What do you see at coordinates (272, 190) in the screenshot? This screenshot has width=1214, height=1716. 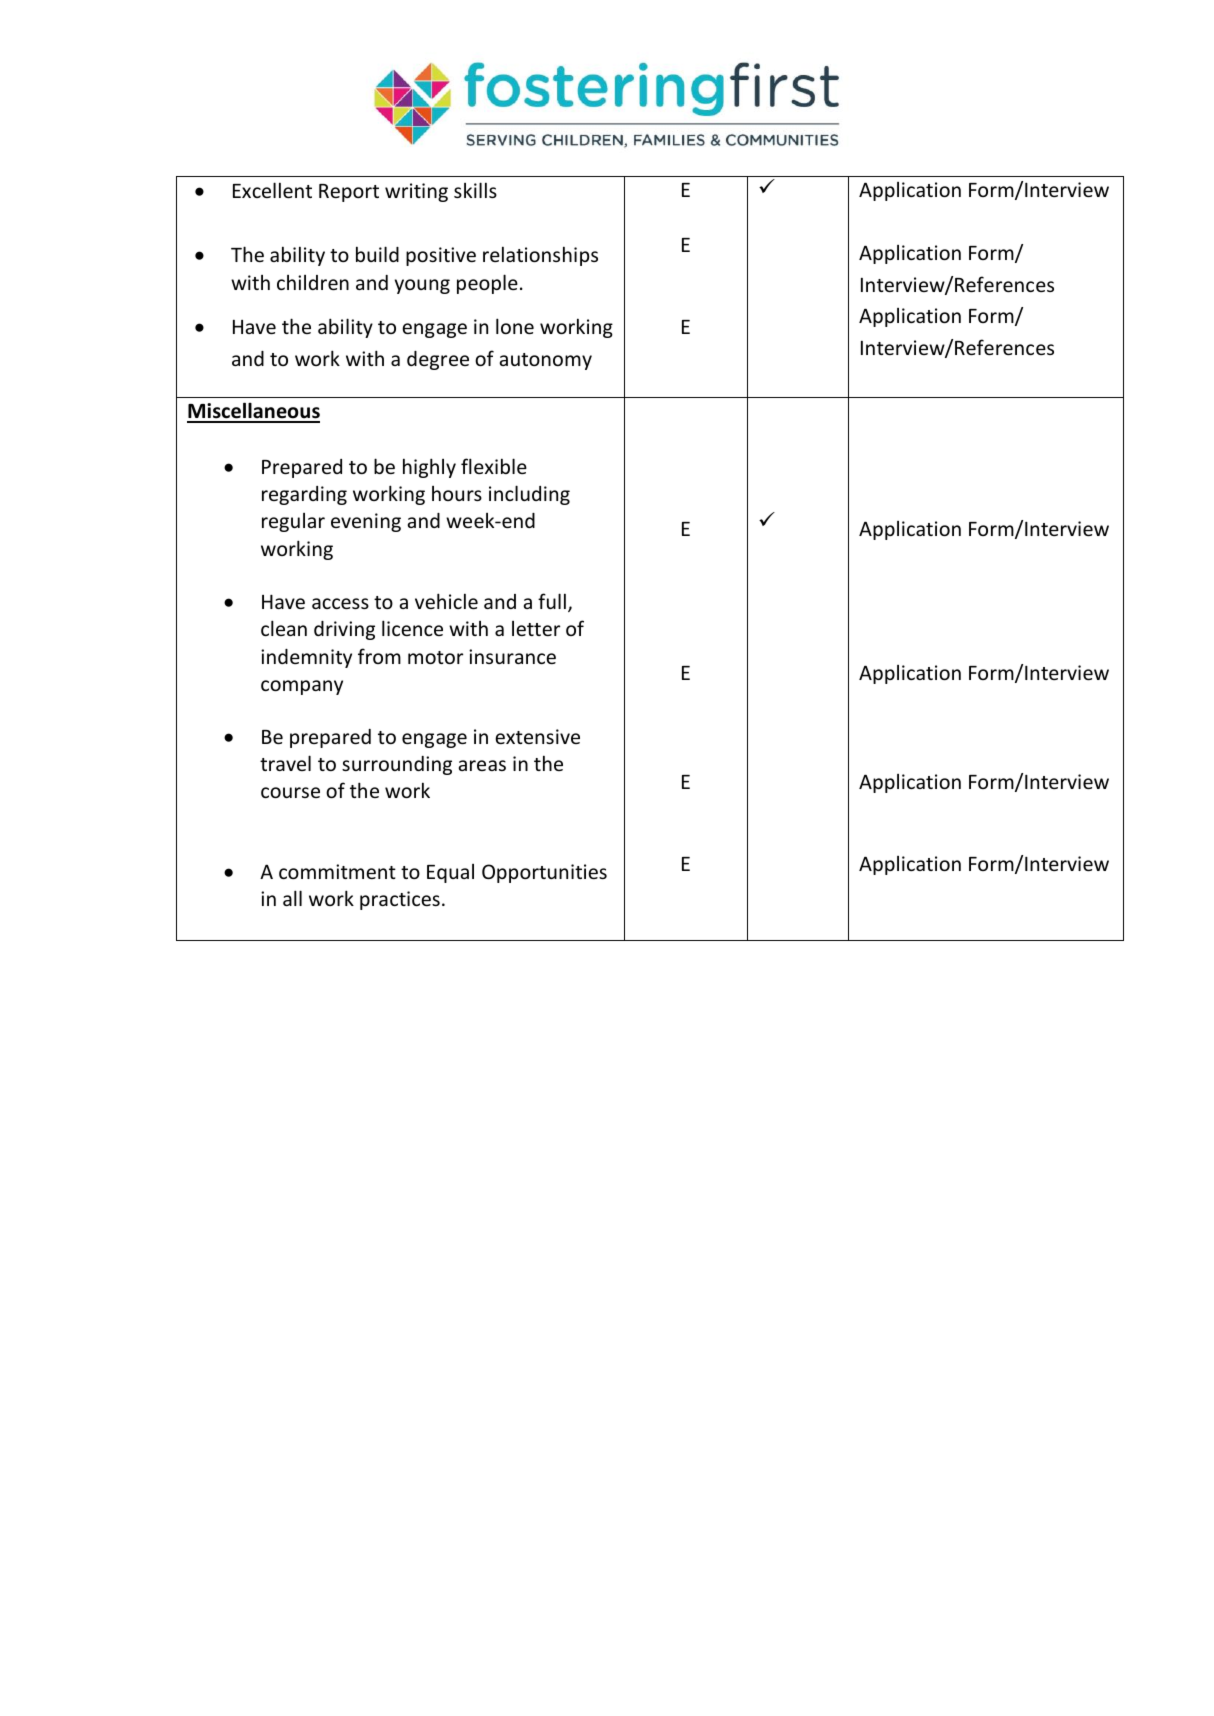 I see `Excellent` at bounding box center [272, 190].
